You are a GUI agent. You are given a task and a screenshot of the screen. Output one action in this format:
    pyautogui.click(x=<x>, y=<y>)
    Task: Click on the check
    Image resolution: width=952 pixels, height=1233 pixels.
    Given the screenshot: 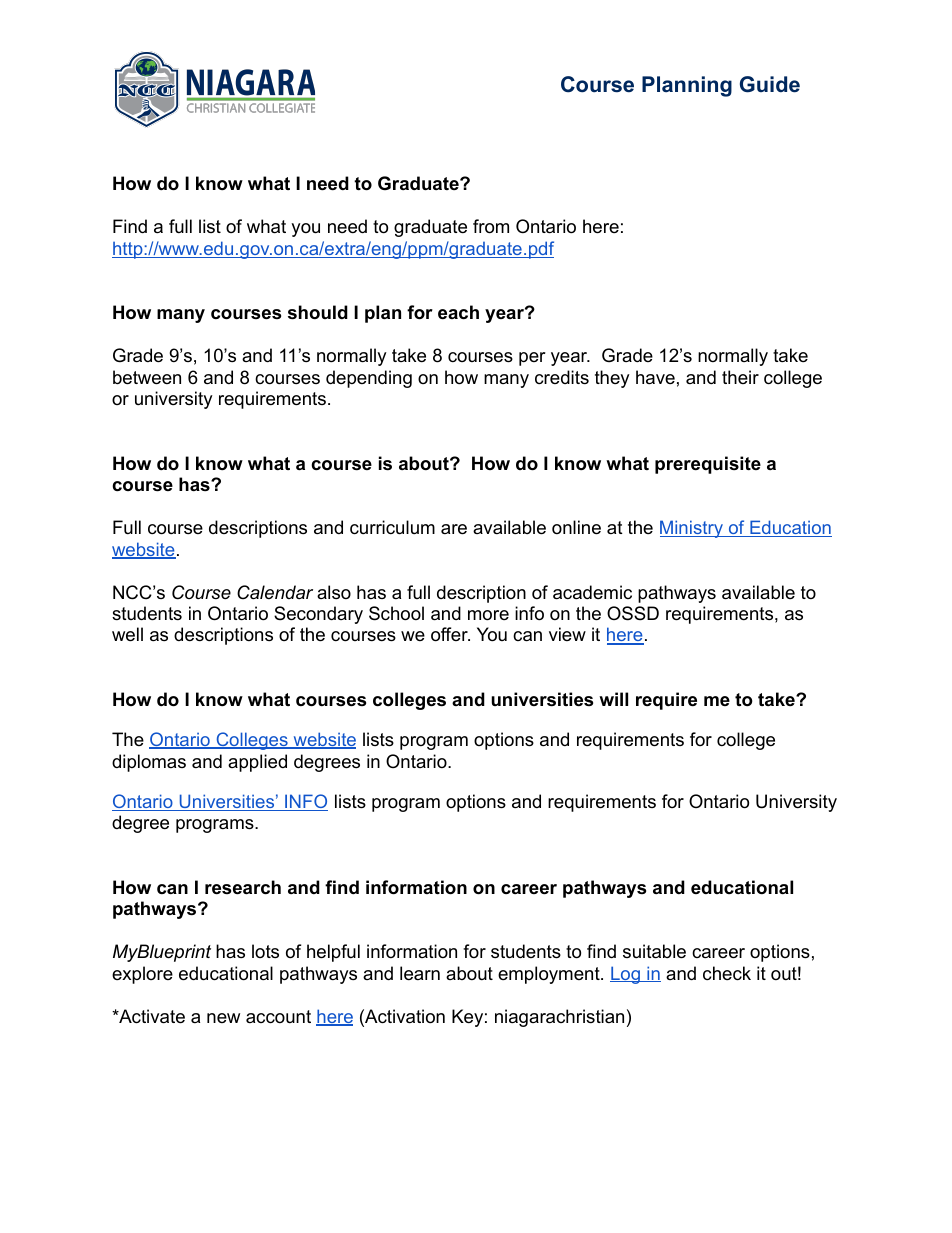 What is the action you would take?
    pyautogui.click(x=727, y=973)
